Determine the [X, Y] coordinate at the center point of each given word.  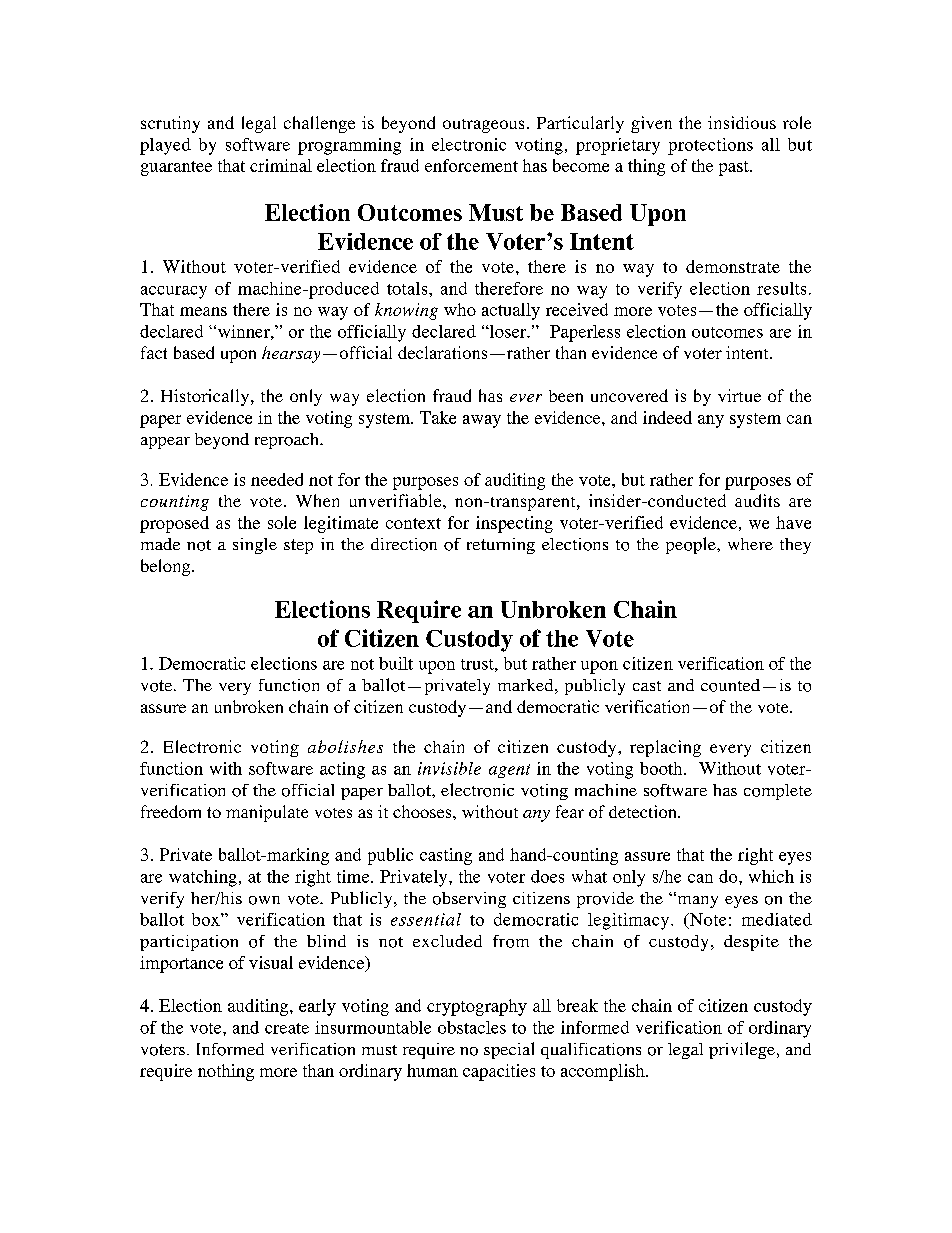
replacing [665, 748]
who [460, 309]
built [396, 663]
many [696, 901]
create [287, 1028]
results [781, 288]
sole [282, 522]
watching [203, 878]
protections [710, 146]
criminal [281, 165]
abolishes [345, 746]
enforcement [471, 165]
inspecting [514, 524]
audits [757, 500]
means [203, 311]
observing [469, 900]
